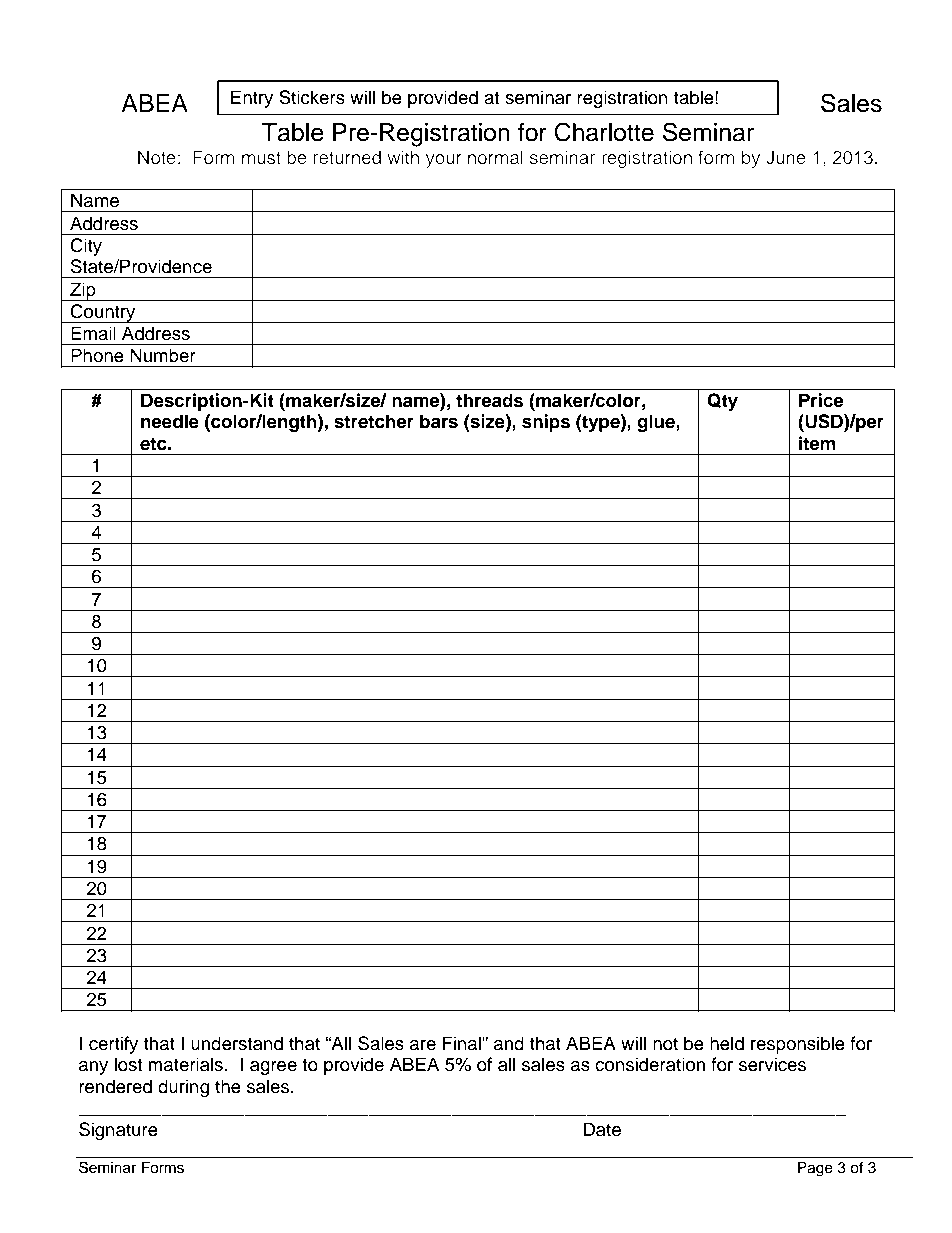 The image size is (952, 1233). Describe the element at coordinates (727, 1043) in the screenshot. I see `held` at that location.
